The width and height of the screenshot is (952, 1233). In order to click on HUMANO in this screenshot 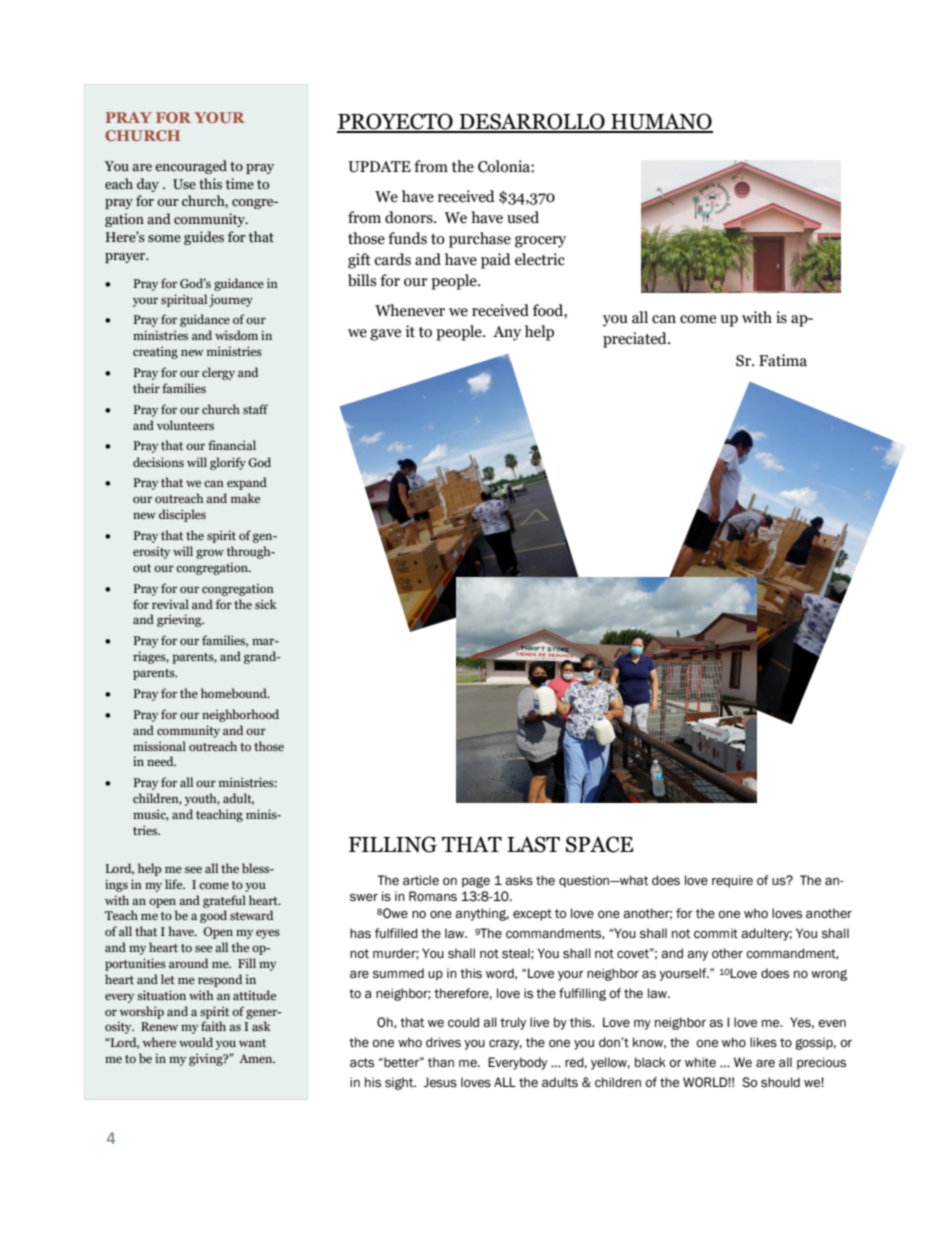, I will do `click(661, 122)`.
